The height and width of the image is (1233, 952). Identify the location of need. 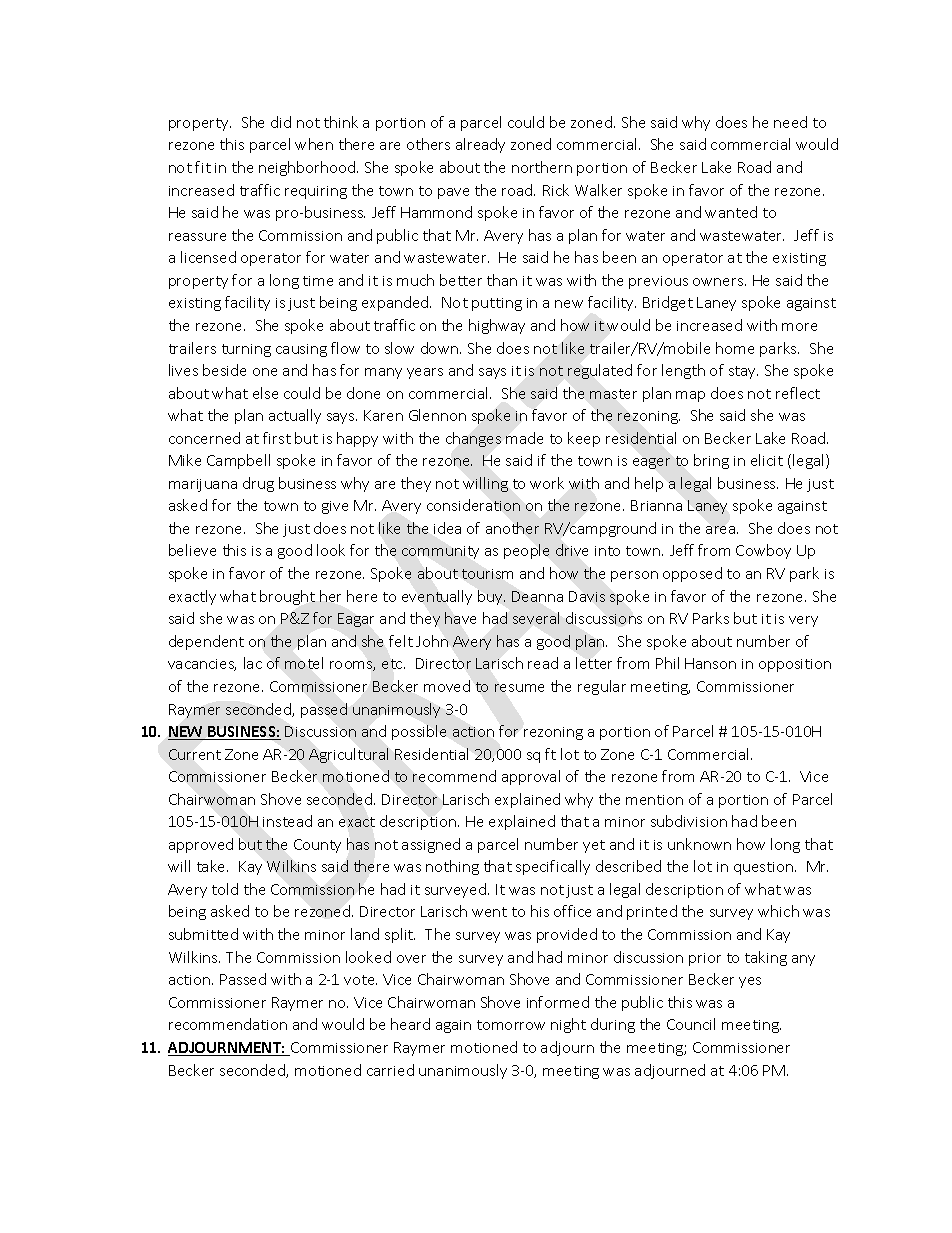
(790, 122).
